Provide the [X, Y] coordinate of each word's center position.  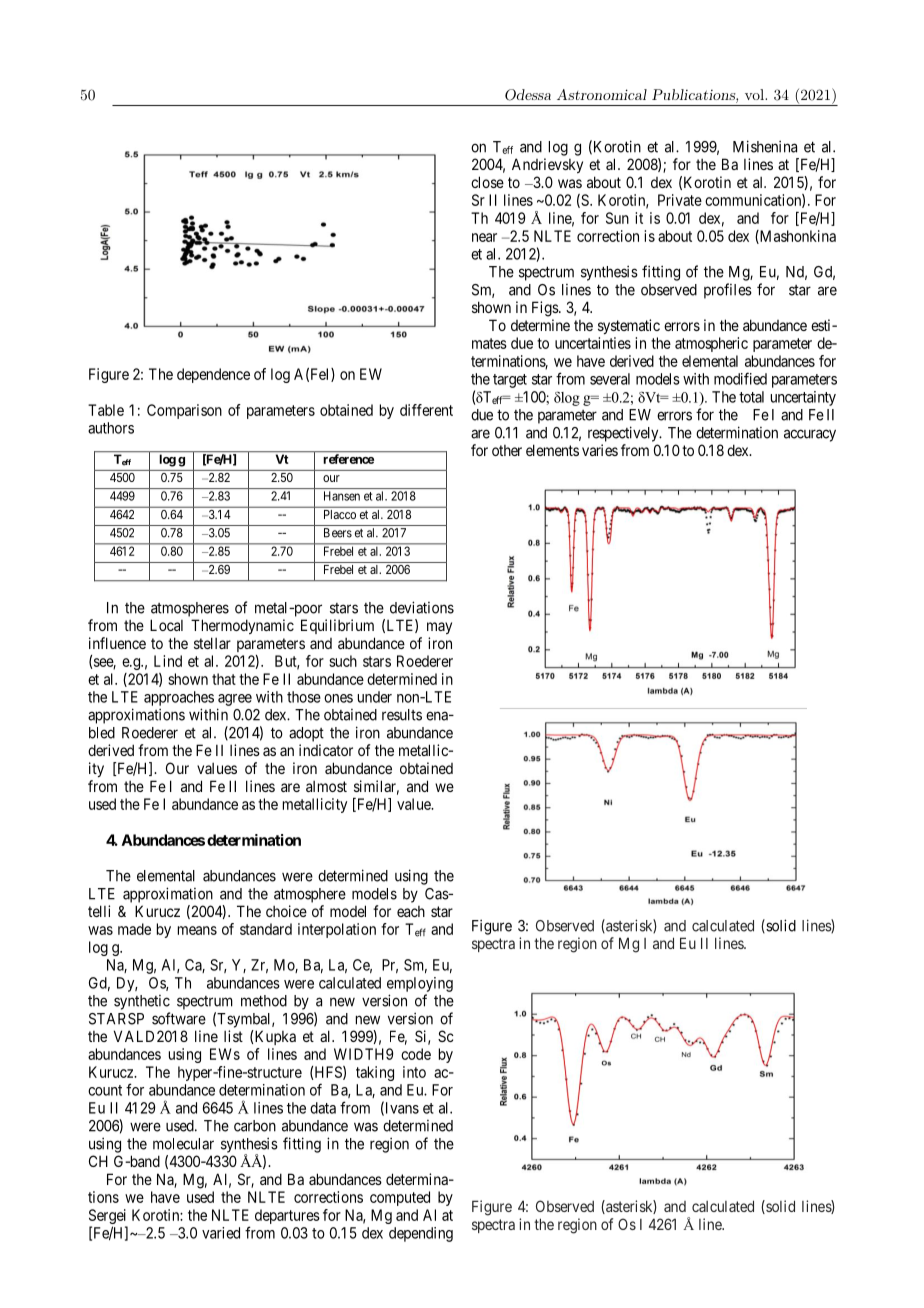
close [487, 182]
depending [421, 1234]
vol [755, 94]
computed [400, 1198]
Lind [168, 661]
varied [221, 1233]
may [439, 628]
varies [600, 450]
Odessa [528, 95]
